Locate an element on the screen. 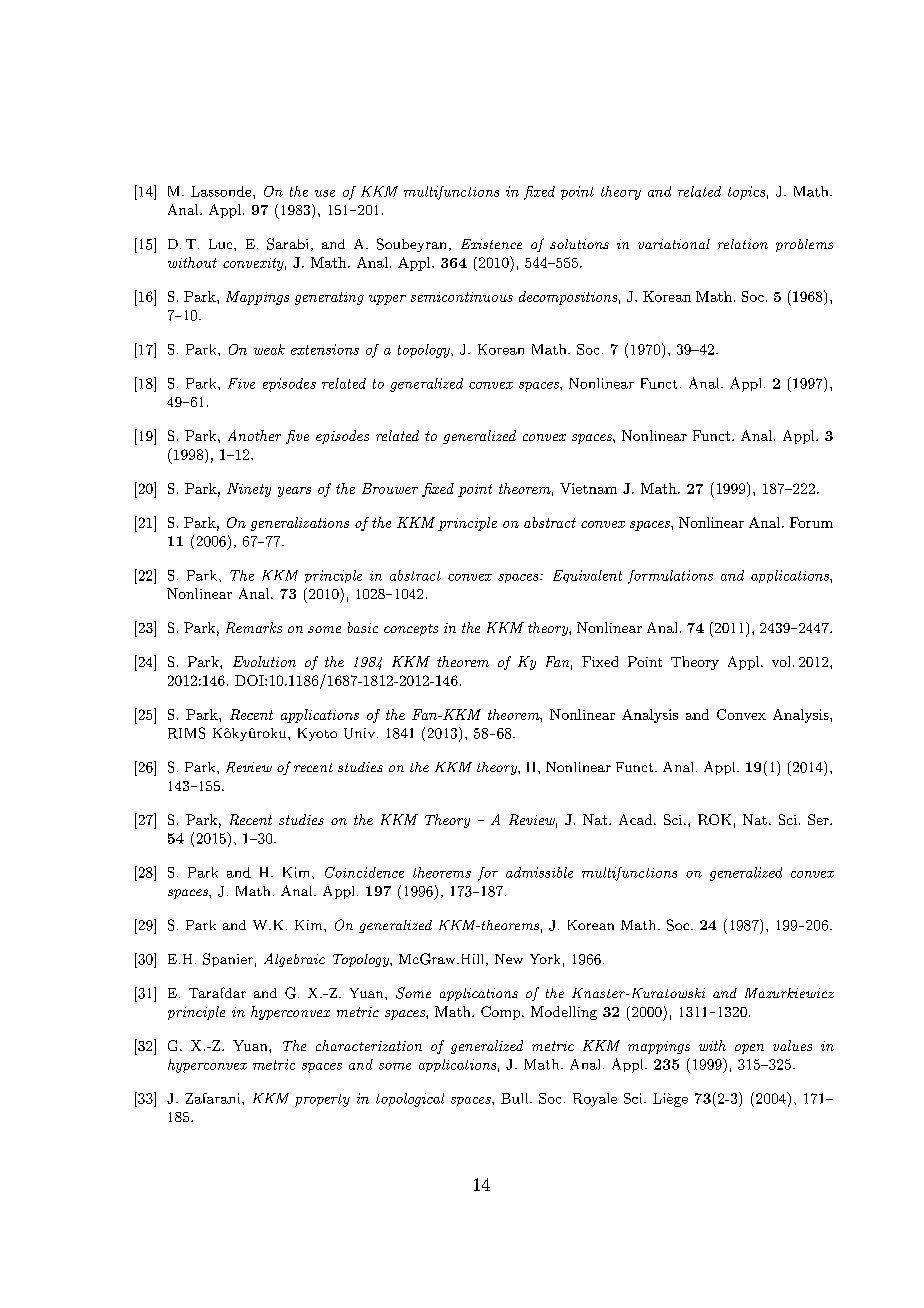 This screenshot has width=924, height=1308. property is located at coordinates (322, 1100).
